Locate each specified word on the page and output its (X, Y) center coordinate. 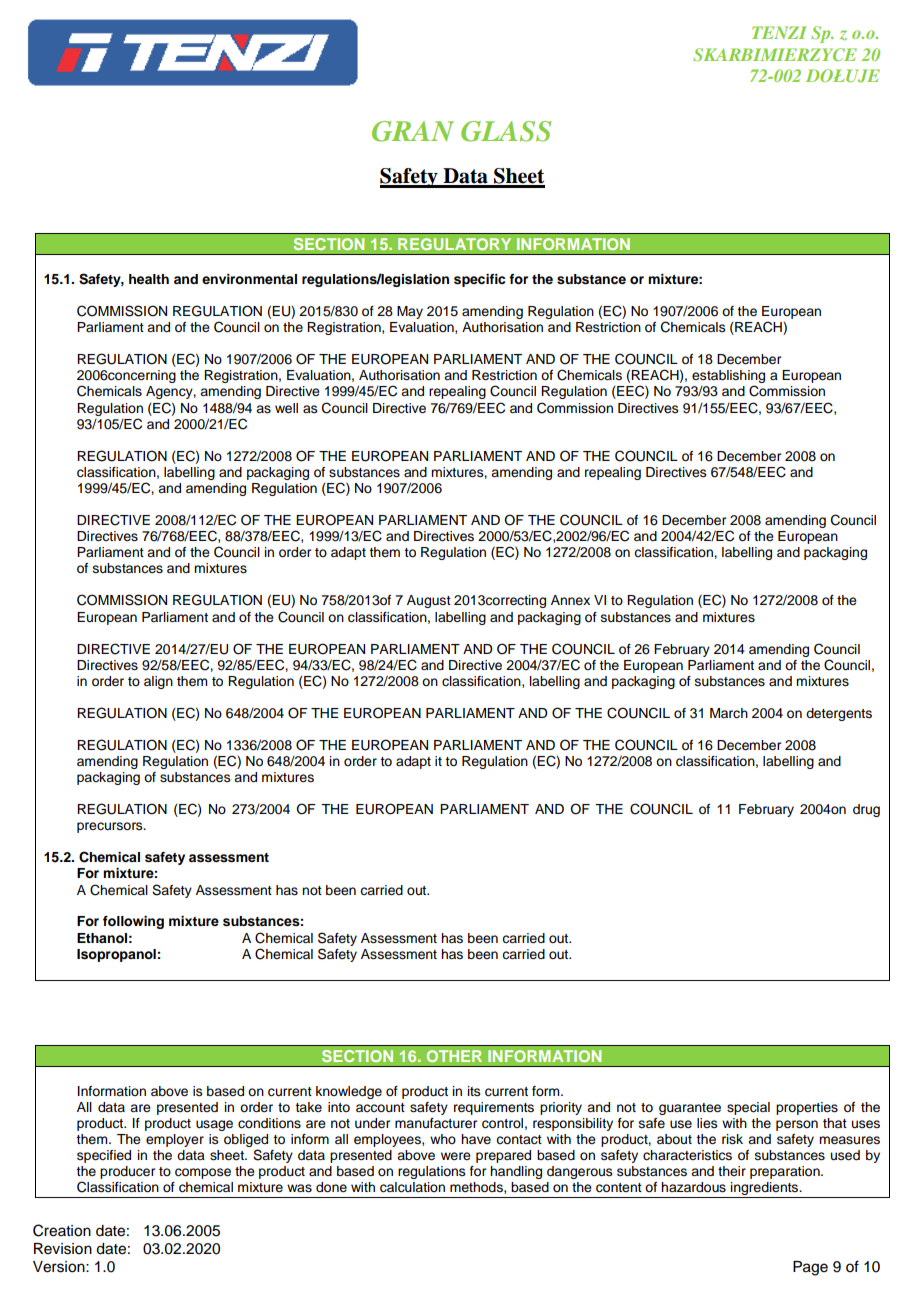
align (158, 682)
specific (479, 280)
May (410, 312)
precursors (111, 827)
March (729, 713)
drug (866, 810)
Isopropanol (116, 955)
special (748, 1108)
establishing (728, 378)
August (429, 601)
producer (127, 1172)
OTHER (454, 1056)
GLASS (506, 131)
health (149, 279)
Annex (570, 600)
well (286, 408)
